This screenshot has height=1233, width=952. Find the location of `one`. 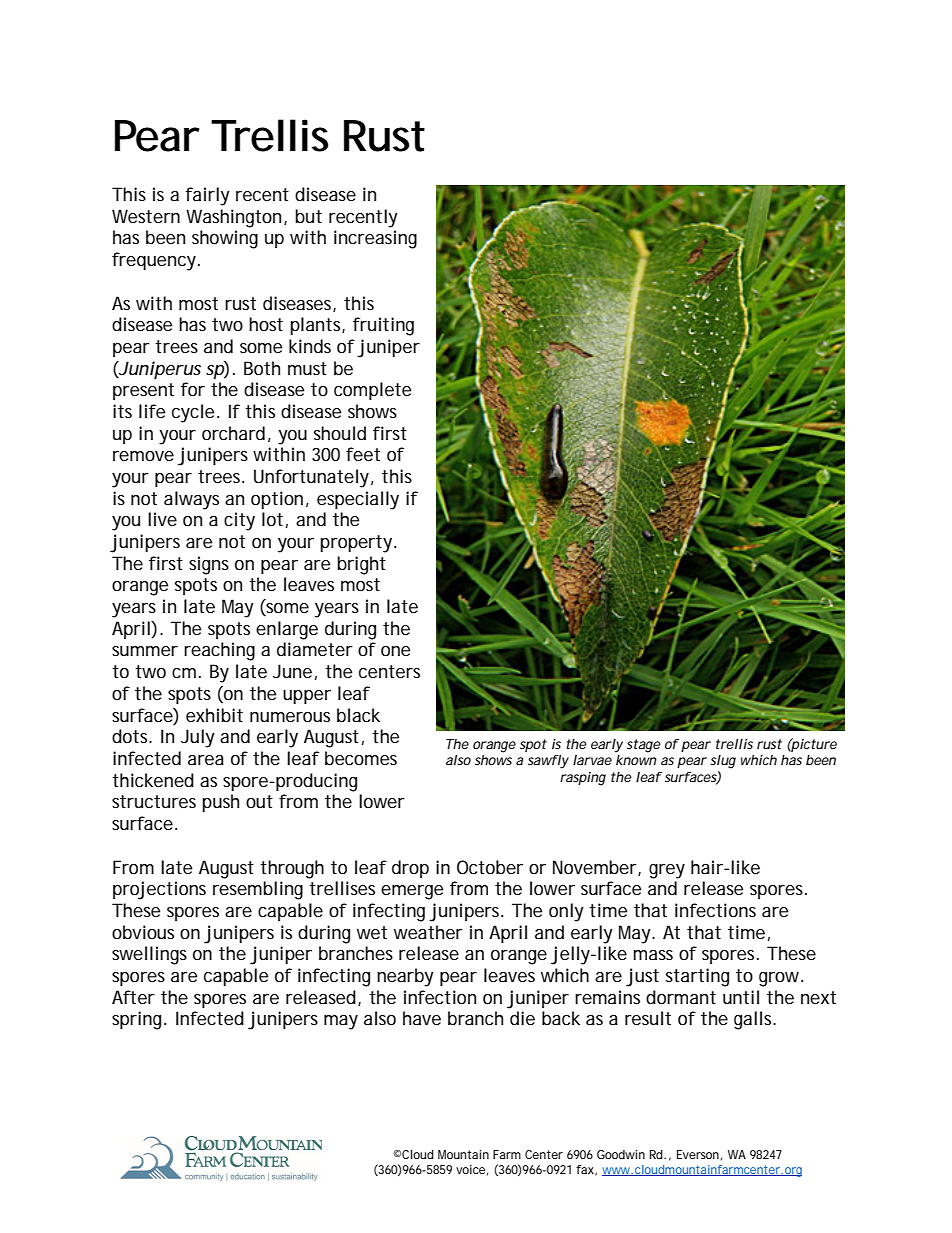

one is located at coordinates (395, 651).
